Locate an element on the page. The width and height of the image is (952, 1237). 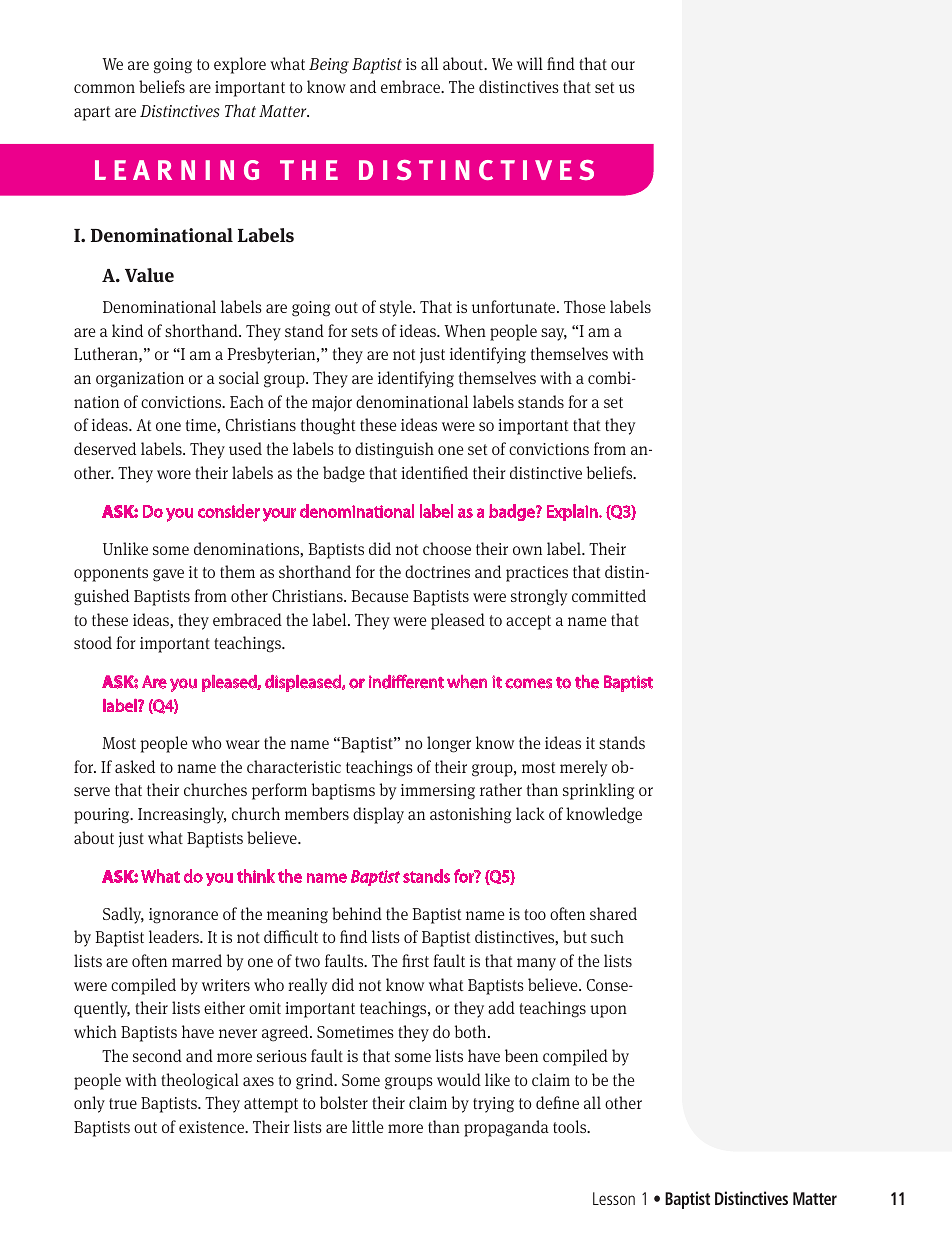
common is located at coordinates (104, 88).
